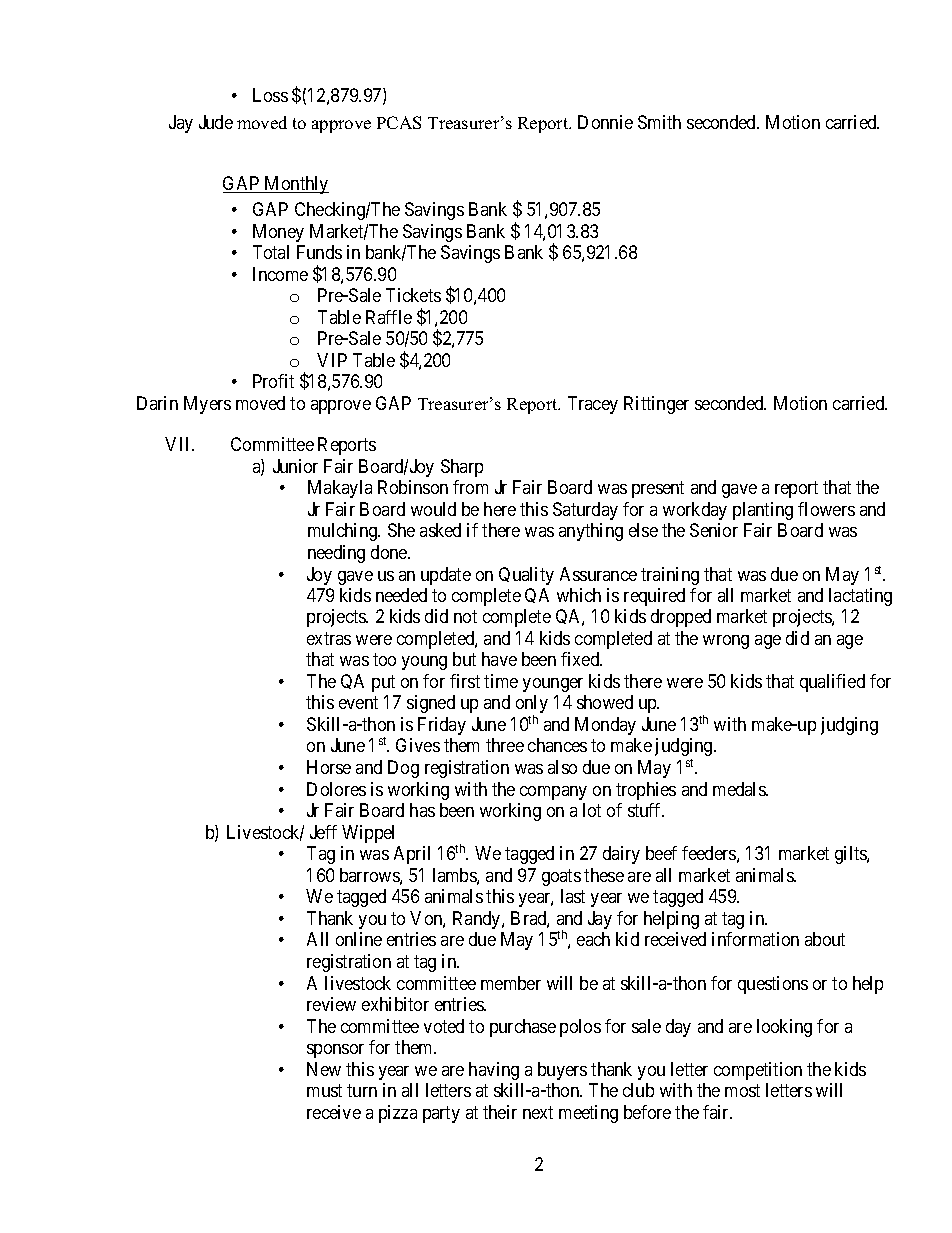 This image has width=952, height=1233. What do you see at coordinates (659, 122) in the image?
I see `Smith` at bounding box center [659, 122].
